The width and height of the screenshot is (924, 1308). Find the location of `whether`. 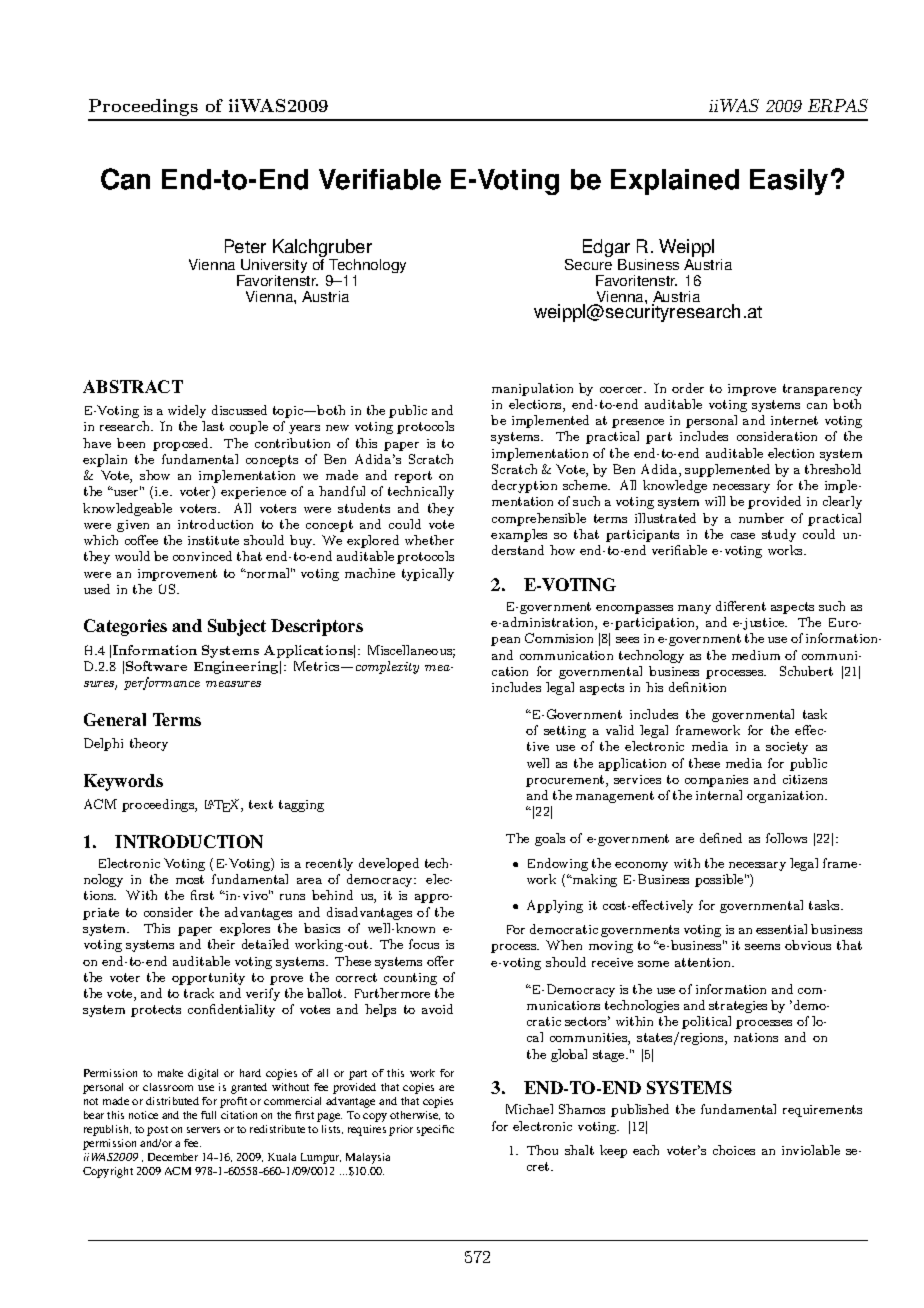

whether is located at coordinates (429, 540).
